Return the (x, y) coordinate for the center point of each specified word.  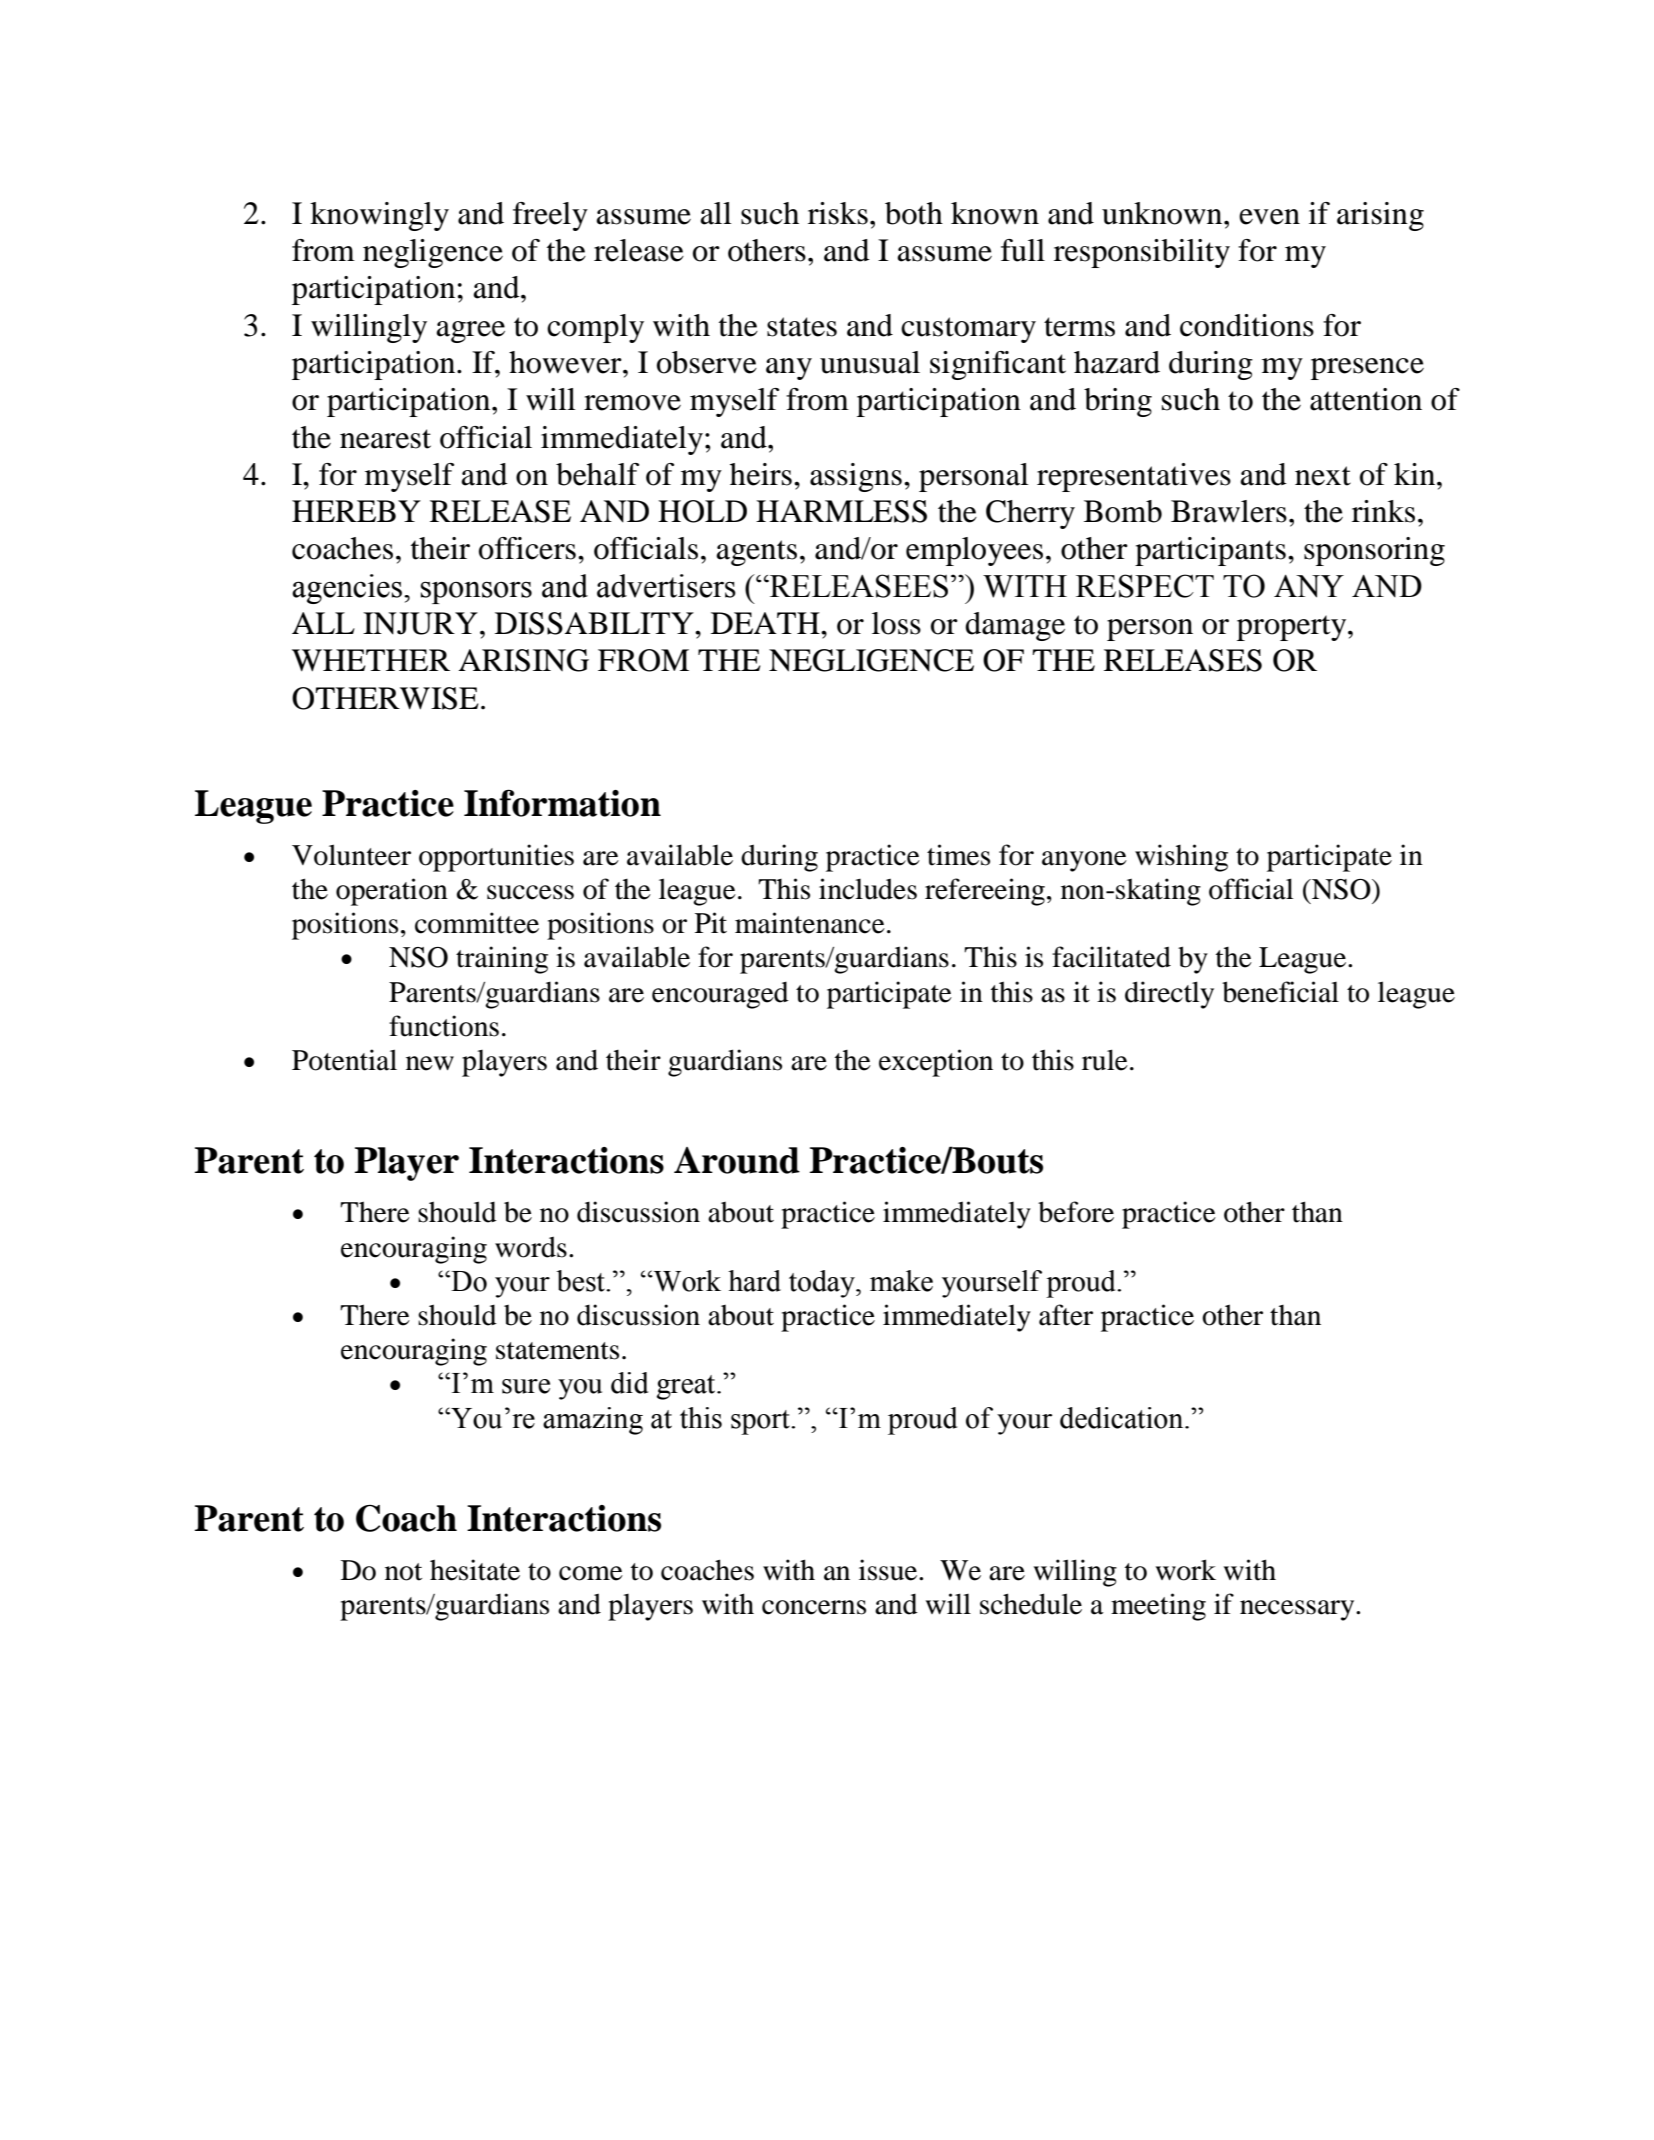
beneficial (1280, 992)
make (901, 1281)
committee (477, 923)
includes (868, 889)
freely (550, 216)
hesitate (475, 1570)
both (914, 213)
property (1293, 628)
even (1269, 217)
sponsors (476, 592)
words (531, 1247)
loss (896, 623)
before (1076, 1212)
